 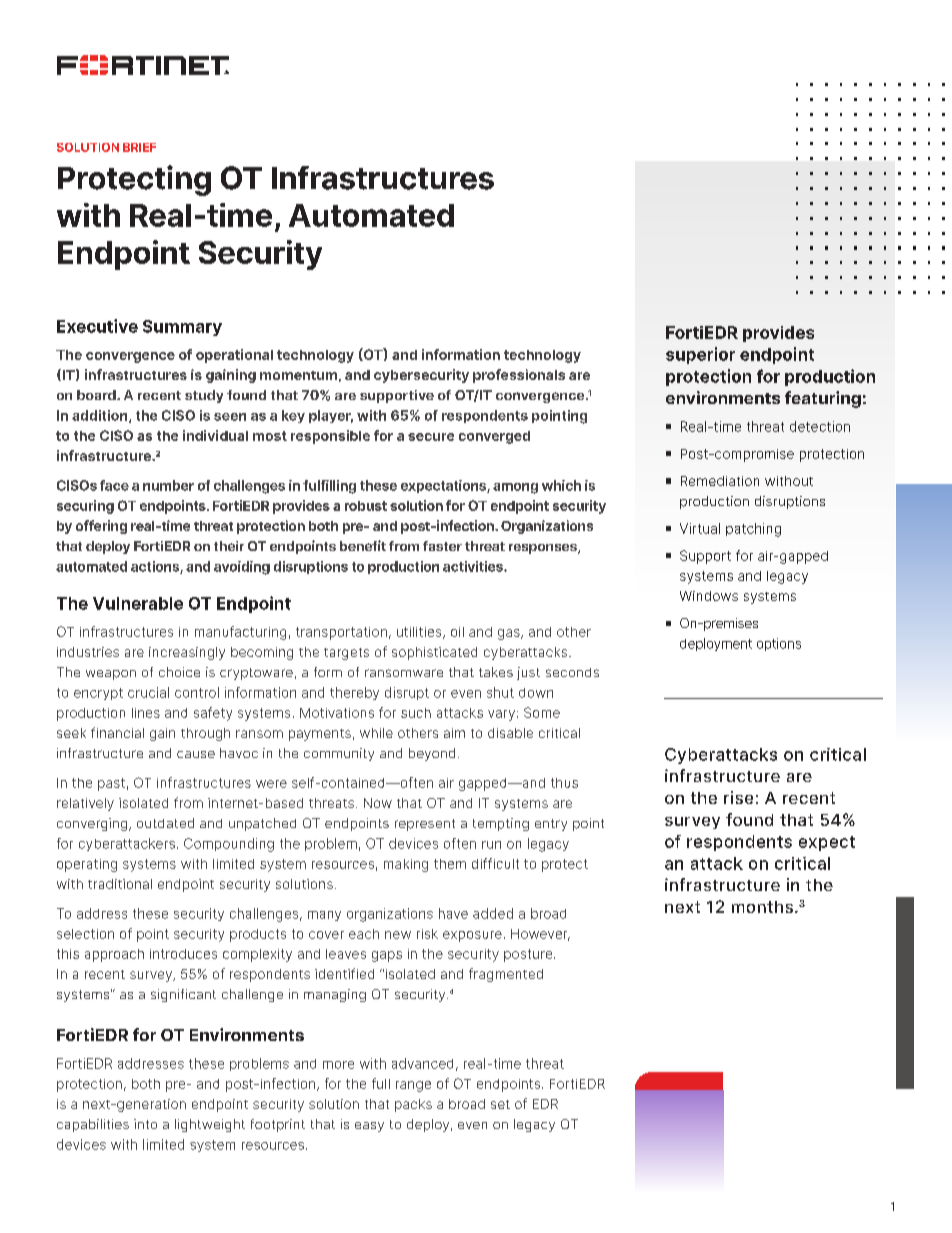 I want to click on into, so click(x=145, y=1124).
